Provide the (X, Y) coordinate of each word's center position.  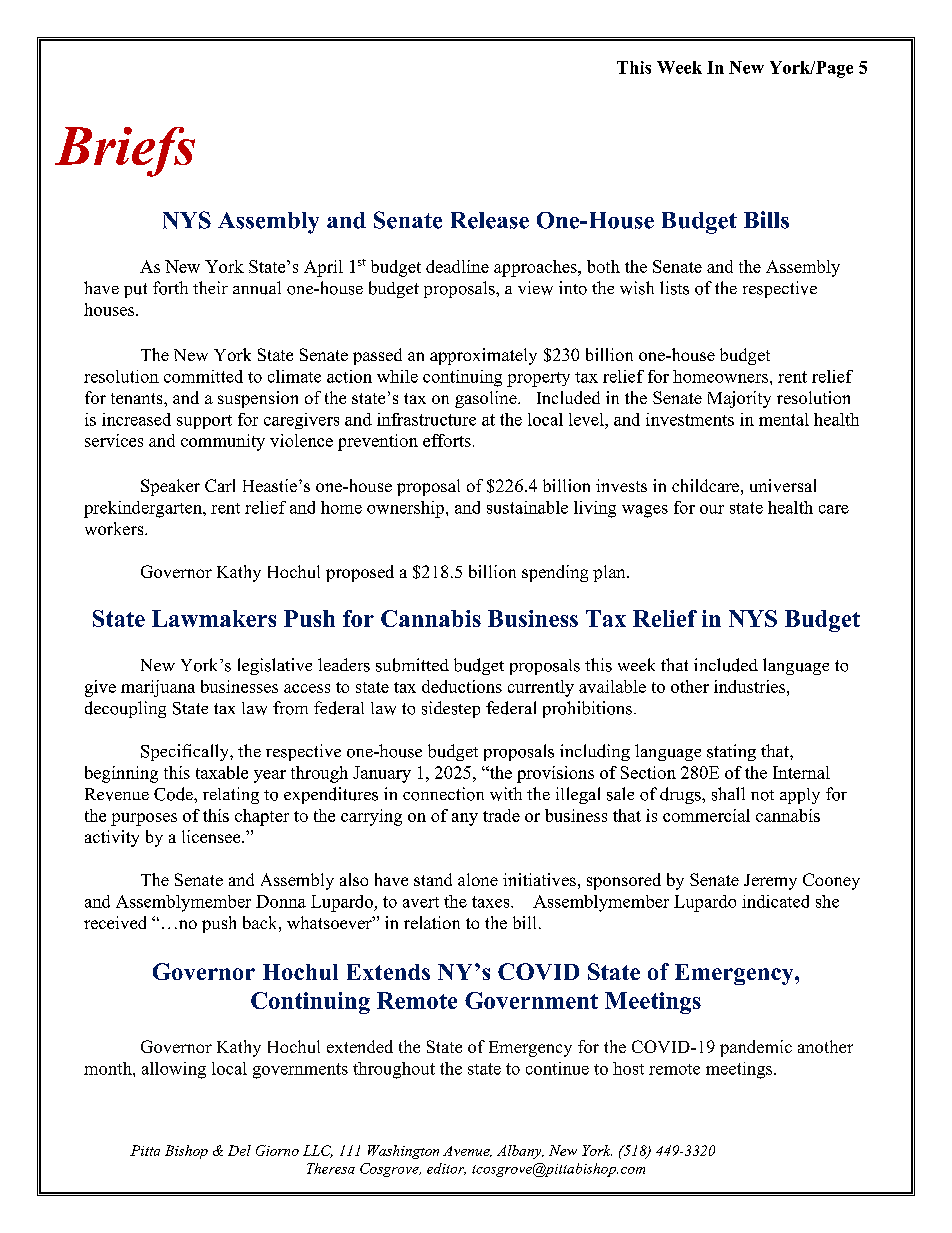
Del (239, 1150)
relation (432, 922)
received (115, 922)
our (712, 509)
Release (490, 220)
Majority (739, 399)
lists (674, 288)
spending (555, 573)
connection (443, 794)
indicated (775, 901)
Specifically (186, 752)
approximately (483, 356)
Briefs (125, 152)
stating (731, 752)
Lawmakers (214, 618)
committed (203, 376)
